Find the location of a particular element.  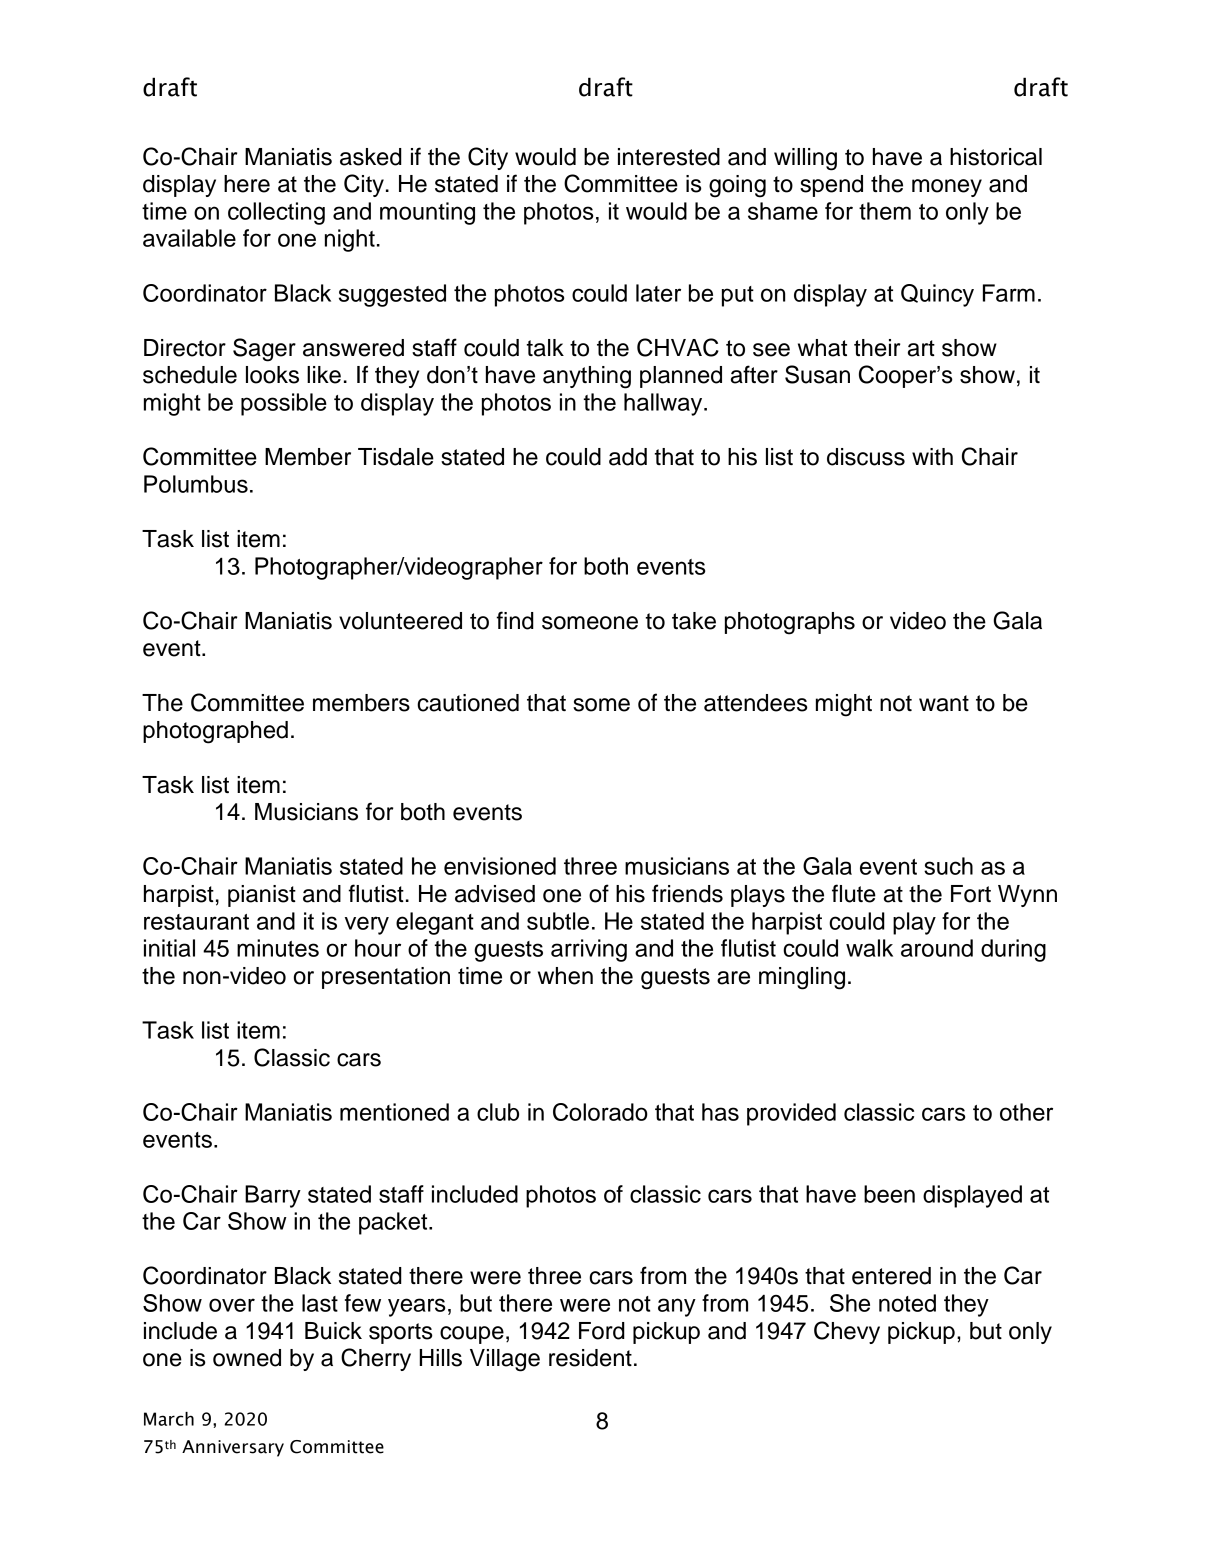

want is located at coordinates (944, 703).
